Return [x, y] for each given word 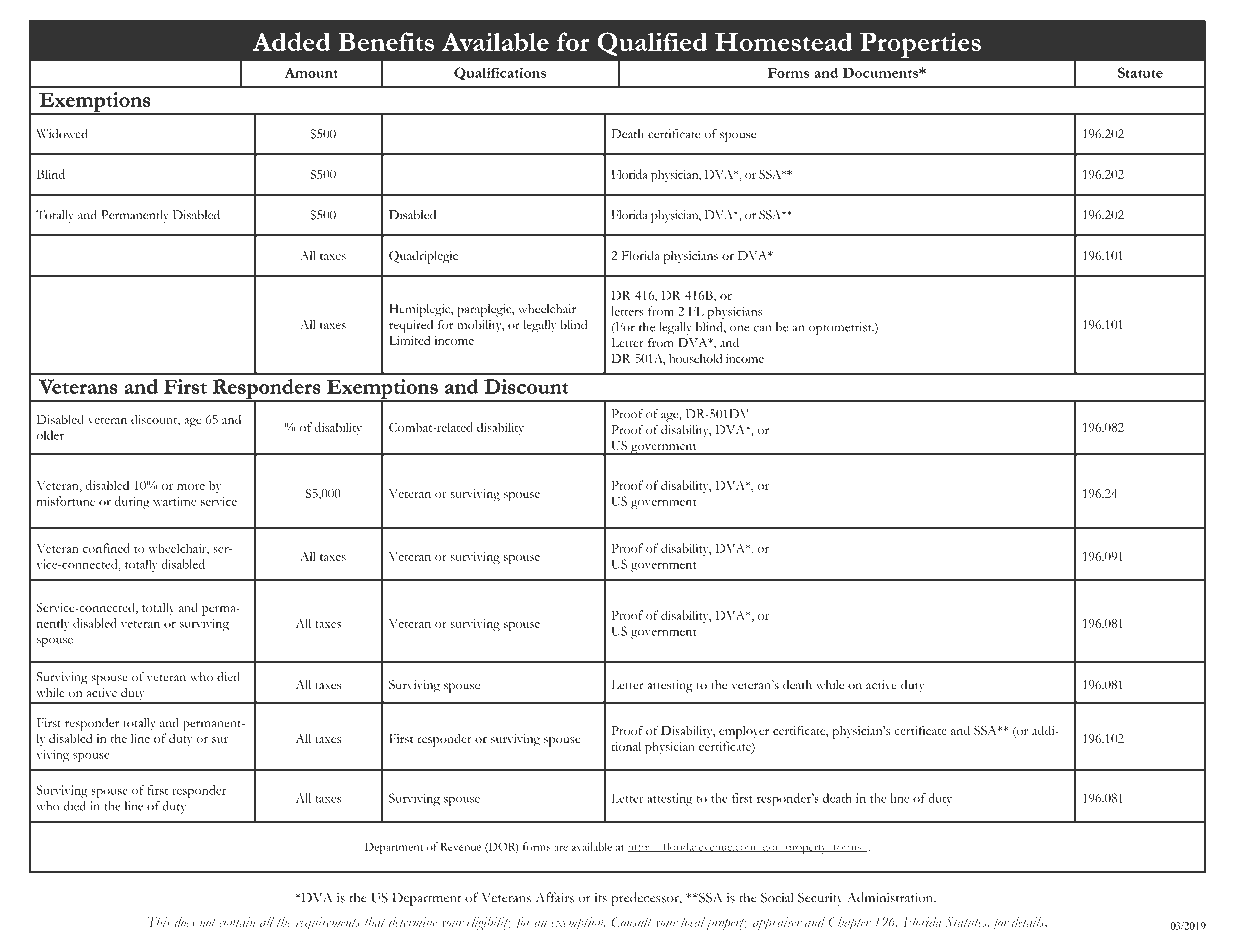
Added [291, 41]
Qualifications [500, 74]
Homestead [784, 41]
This [159, 921]
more [191, 487]
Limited [410, 340]
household [695, 358]
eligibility [490, 923]
